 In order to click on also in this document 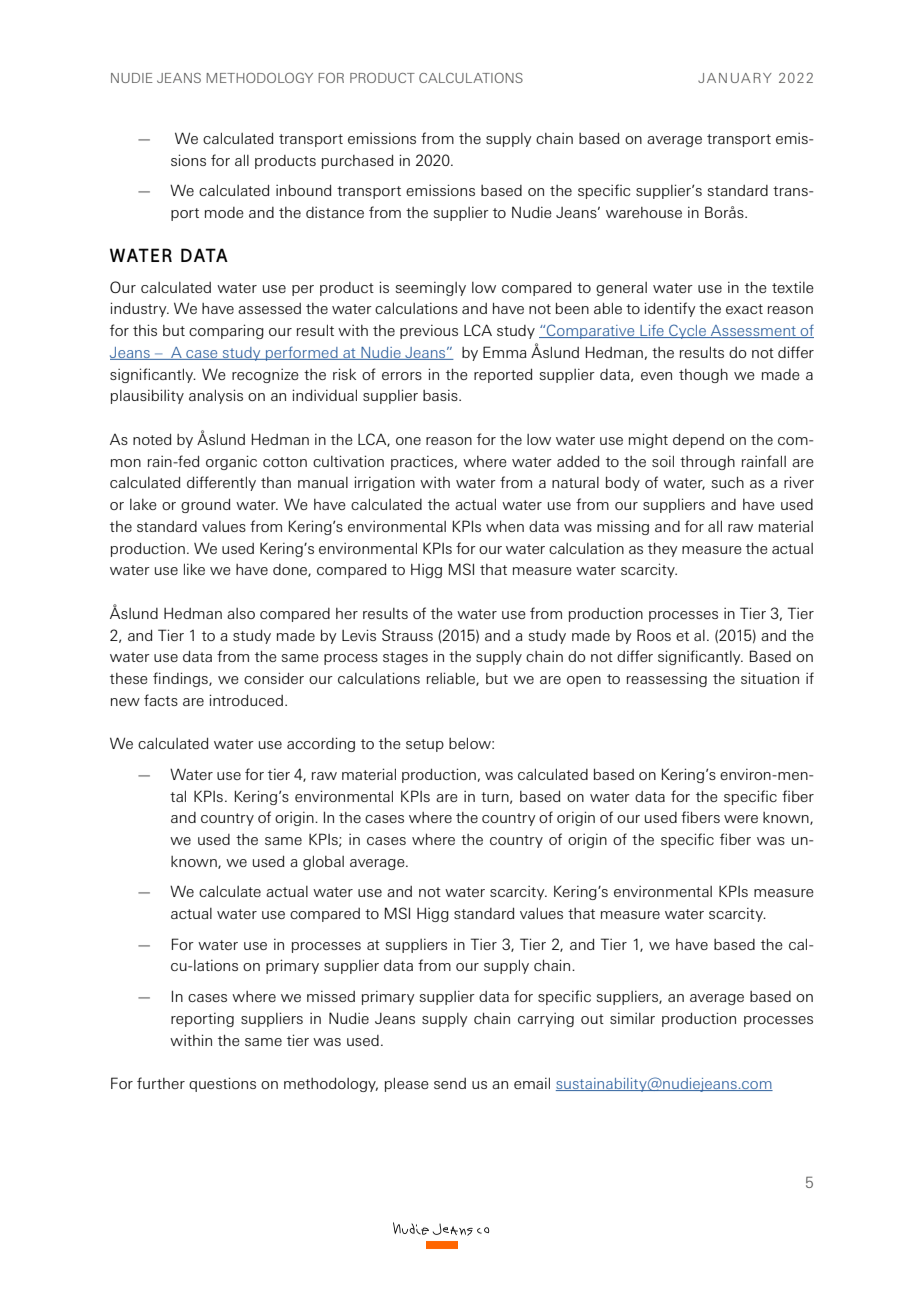, I will do `click(241, 613)`.
